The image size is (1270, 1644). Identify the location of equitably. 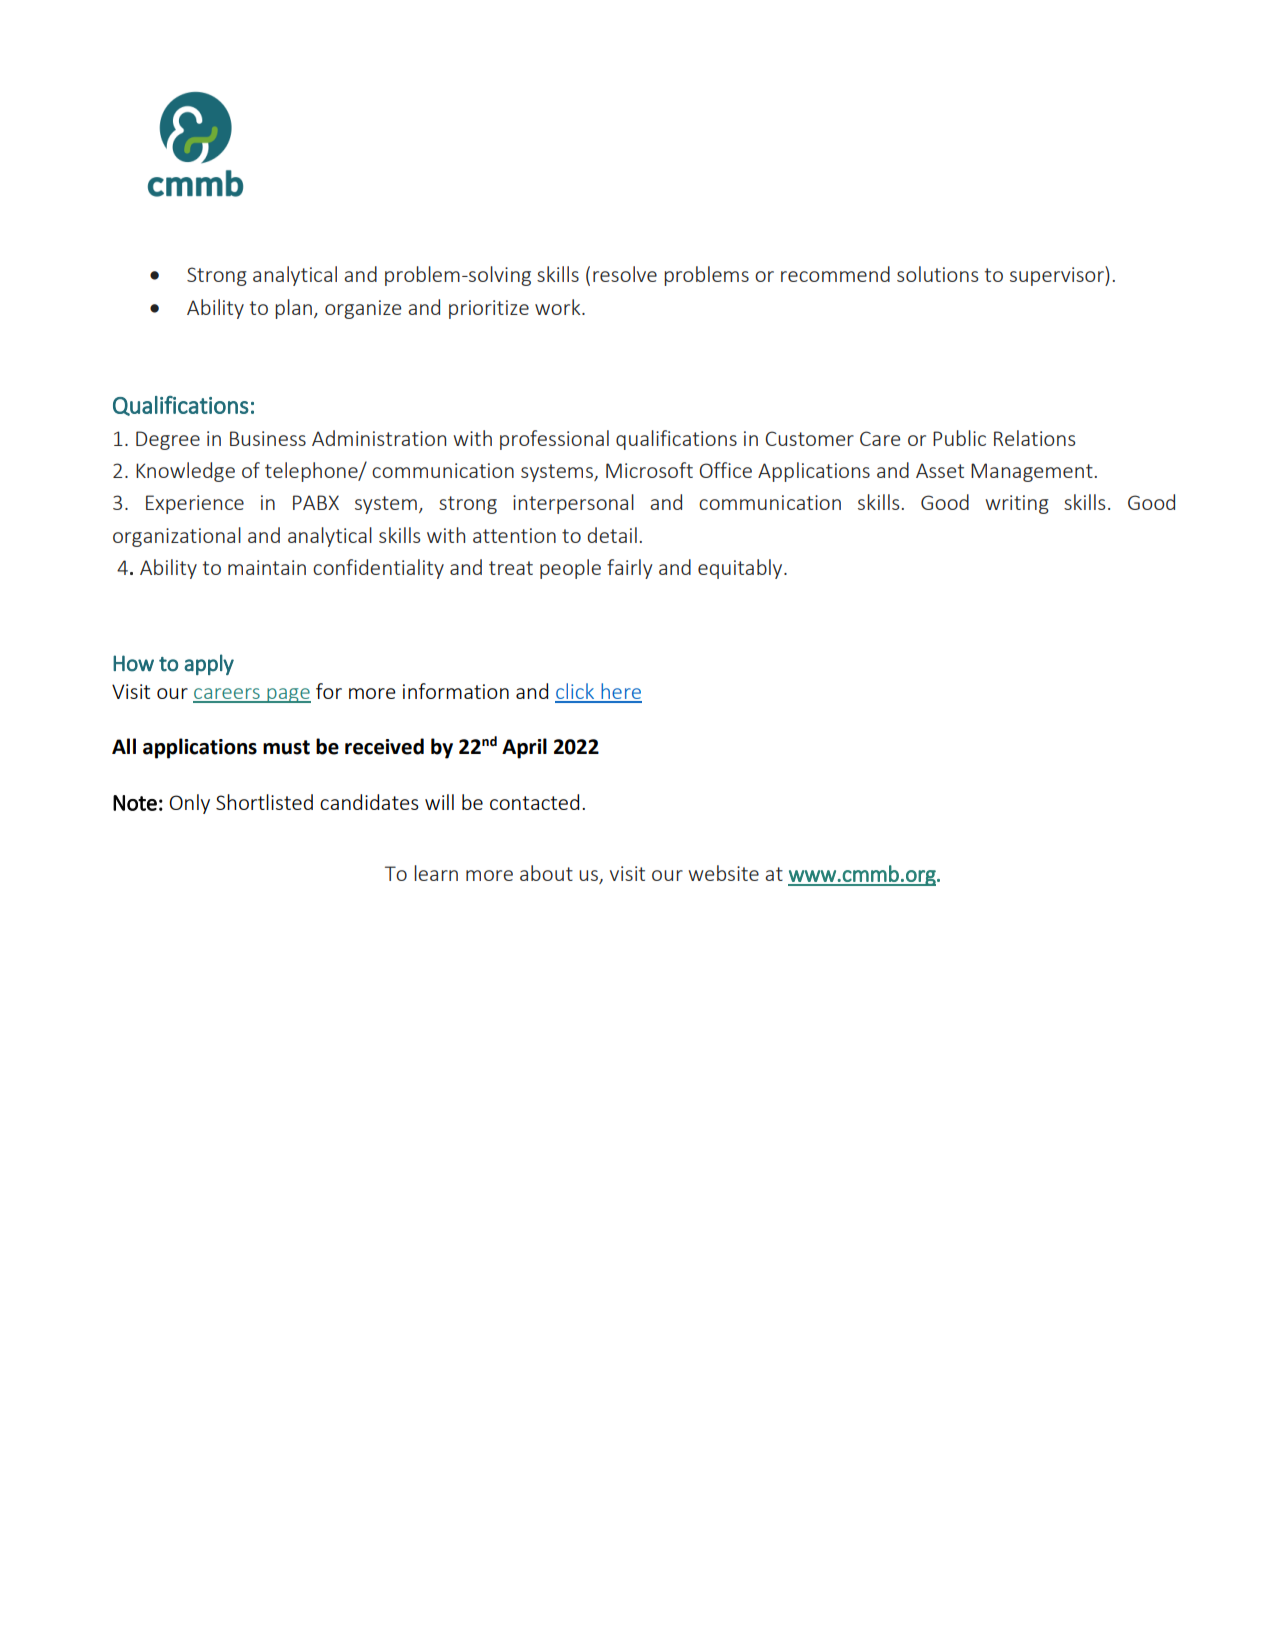
(741, 569).
